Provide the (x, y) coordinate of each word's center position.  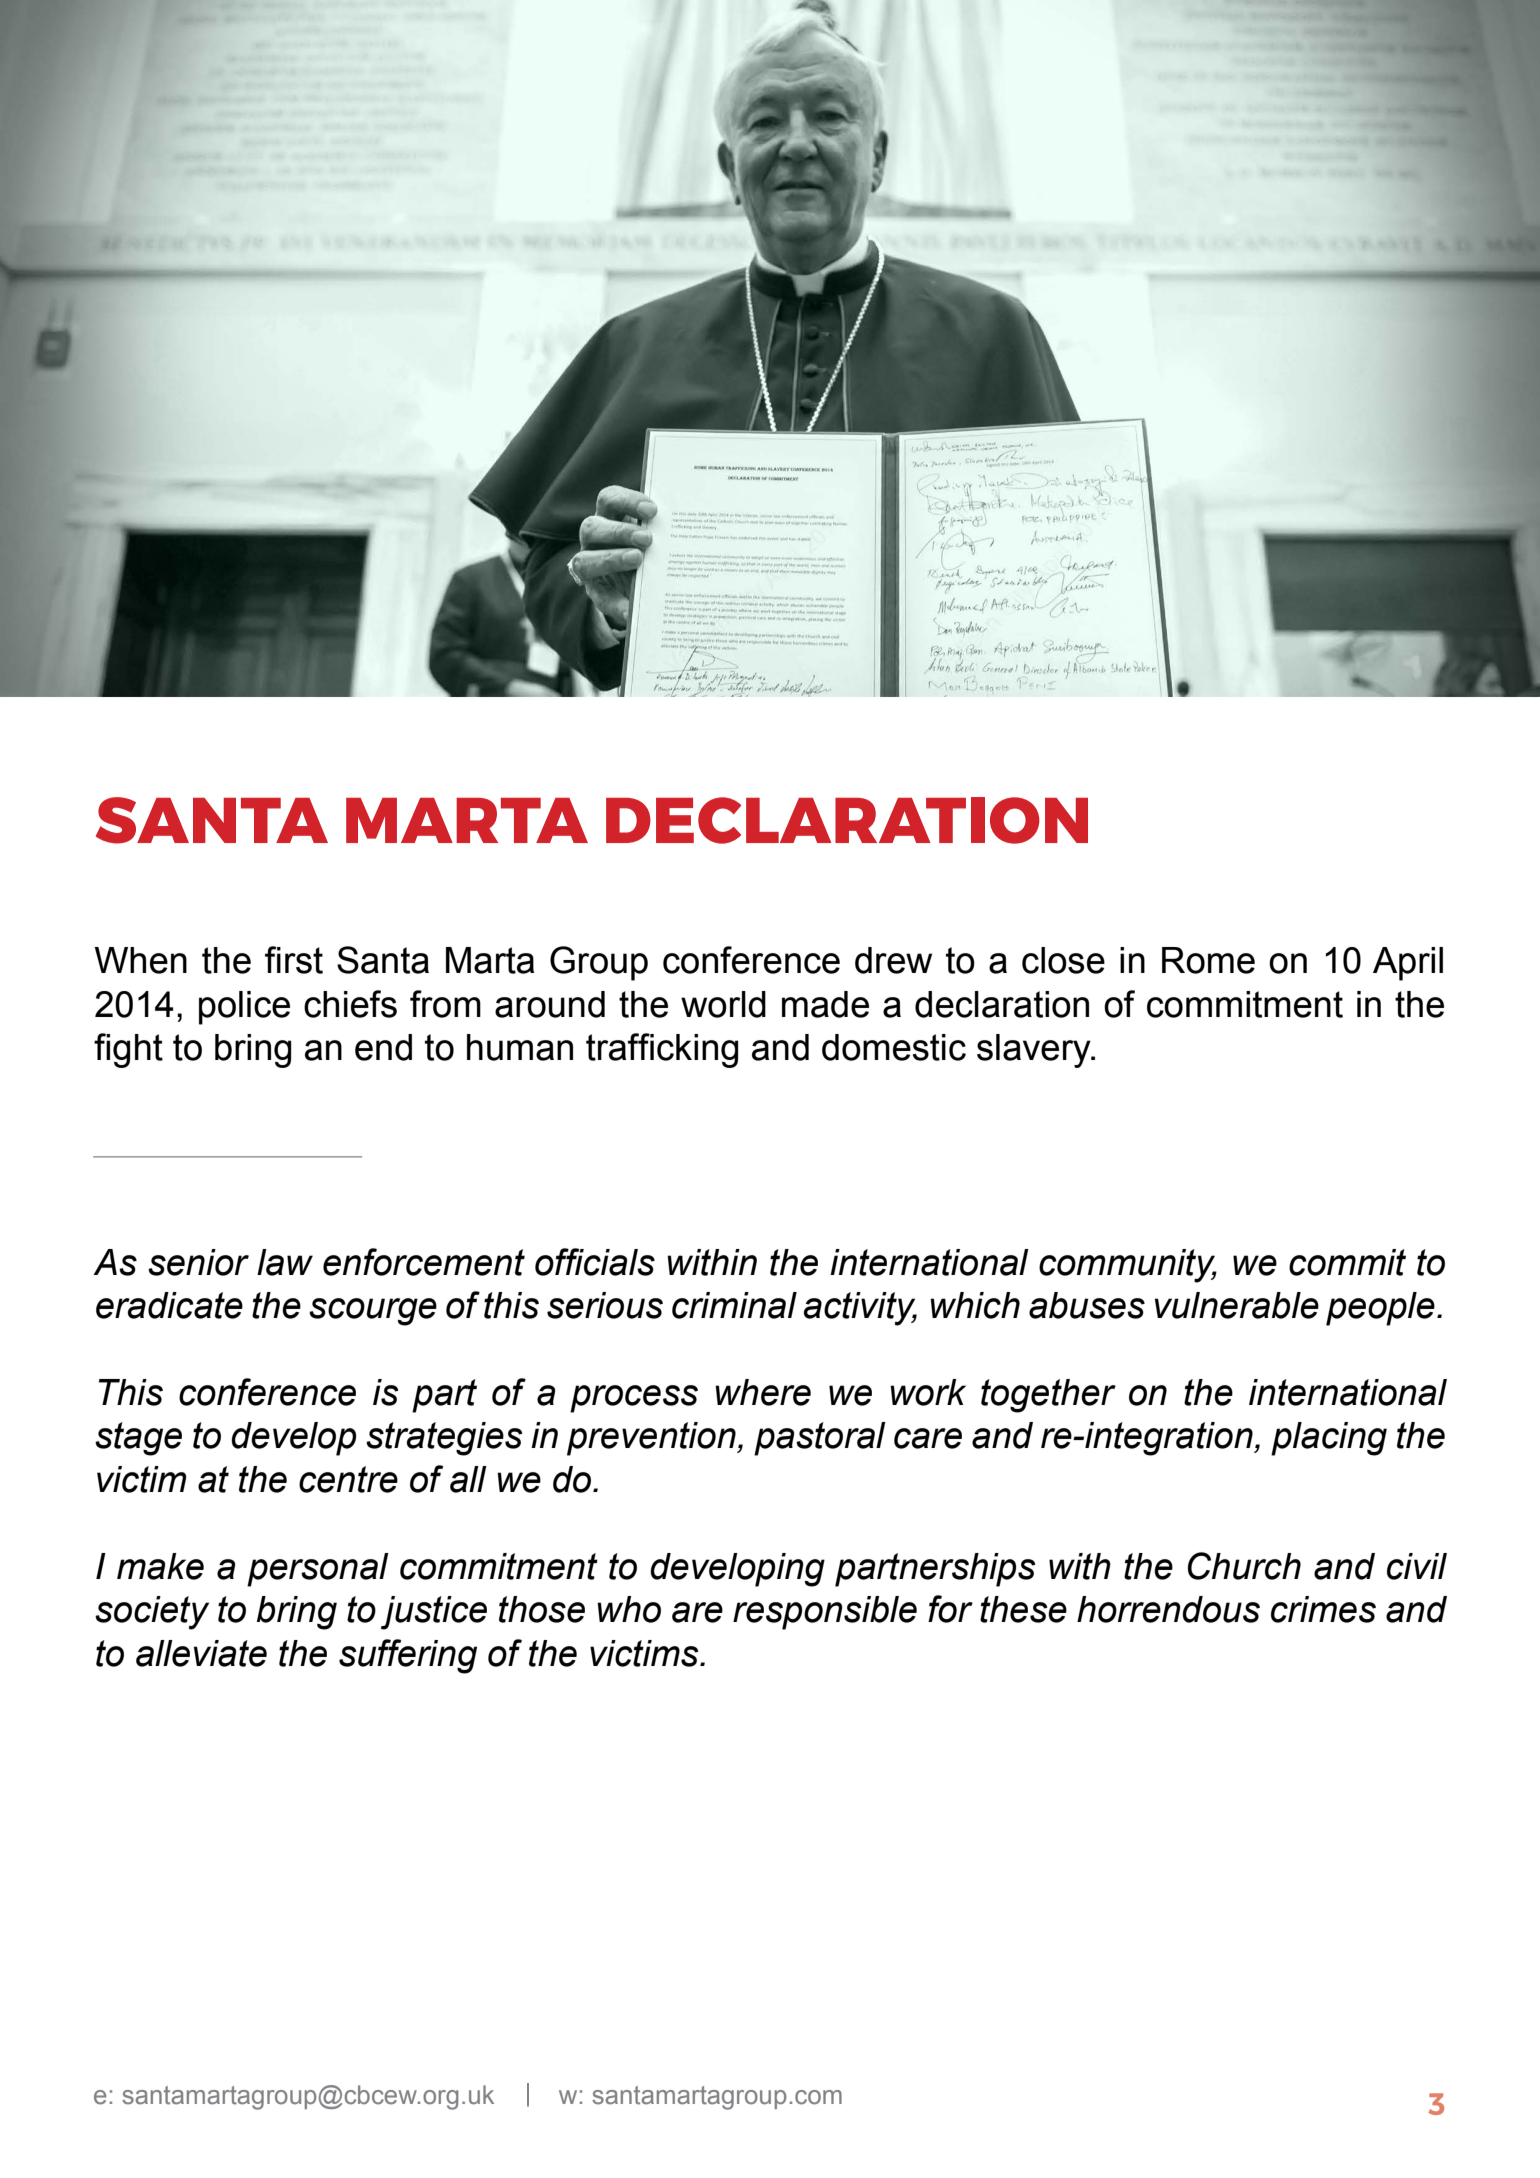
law (285, 1262)
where (763, 1392)
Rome (1208, 960)
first (294, 960)
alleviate (201, 1653)
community (1128, 1266)
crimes (1323, 1609)
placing (1329, 1439)
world (723, 1004)
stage (138, 1439)
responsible (825, 1613)
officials (595, 1262)
